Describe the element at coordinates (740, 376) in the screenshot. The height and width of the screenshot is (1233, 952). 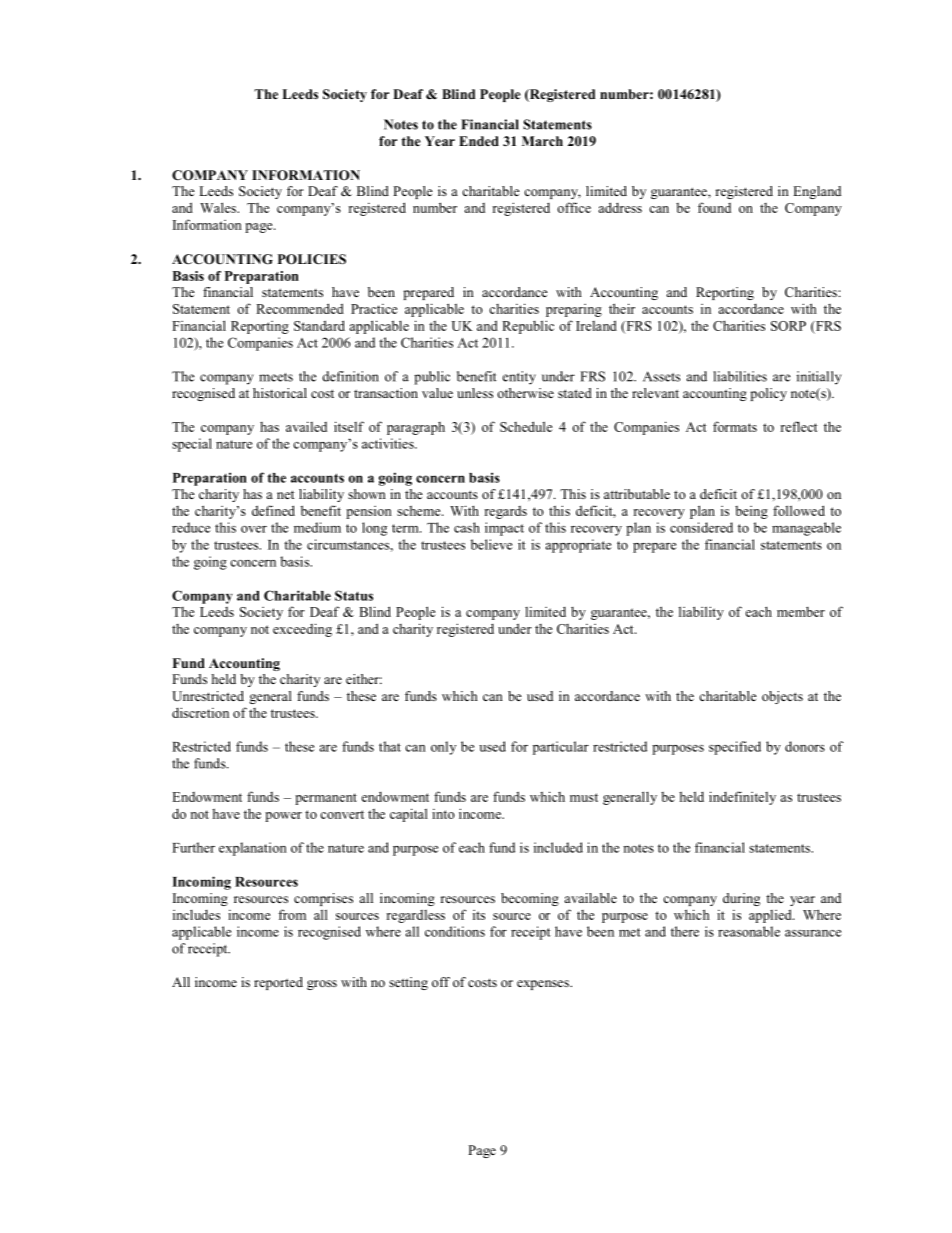
I see `liabilities` at that location.
